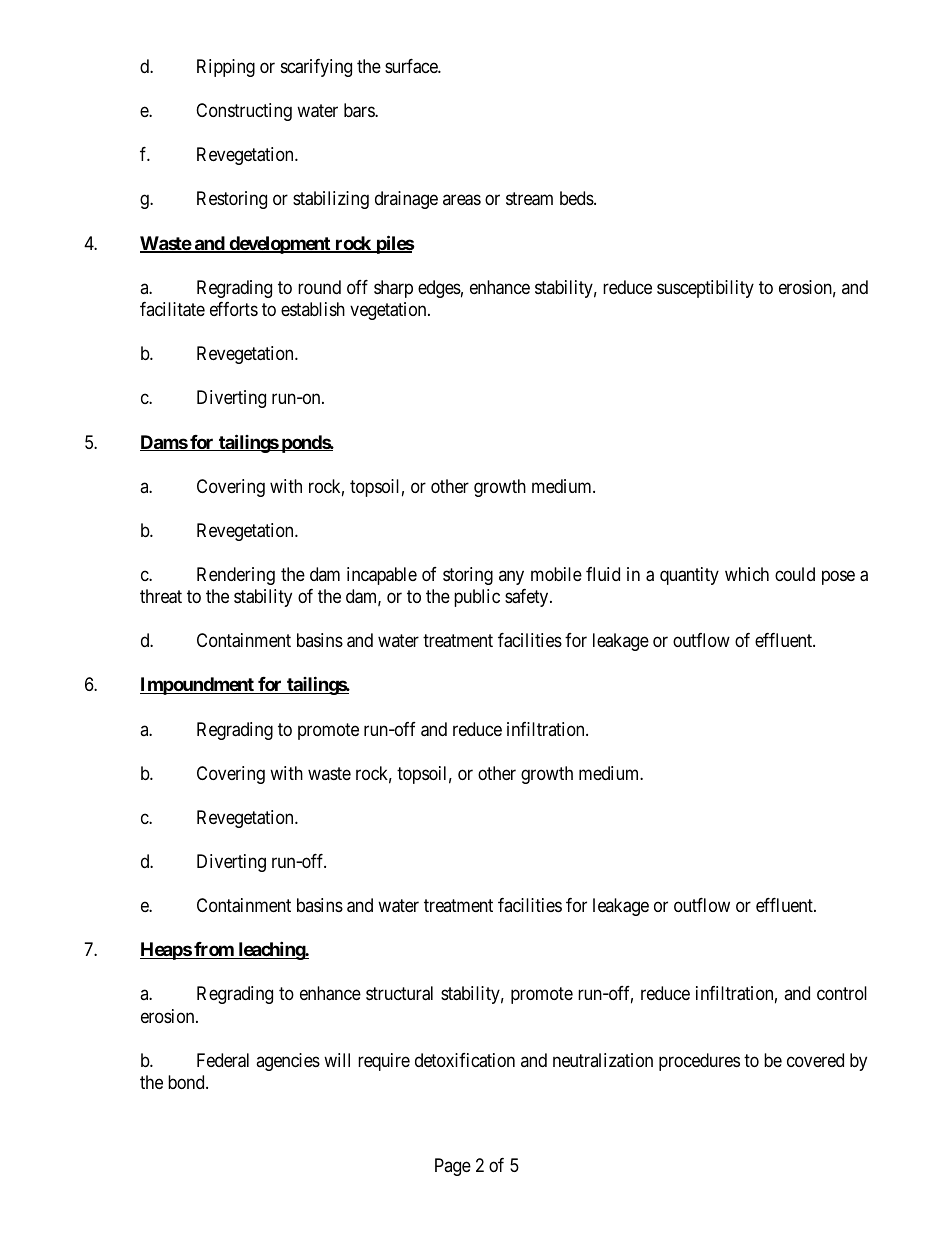 The height and width of the page is (1233, 952). I want to click on from, so click(214, 950).
